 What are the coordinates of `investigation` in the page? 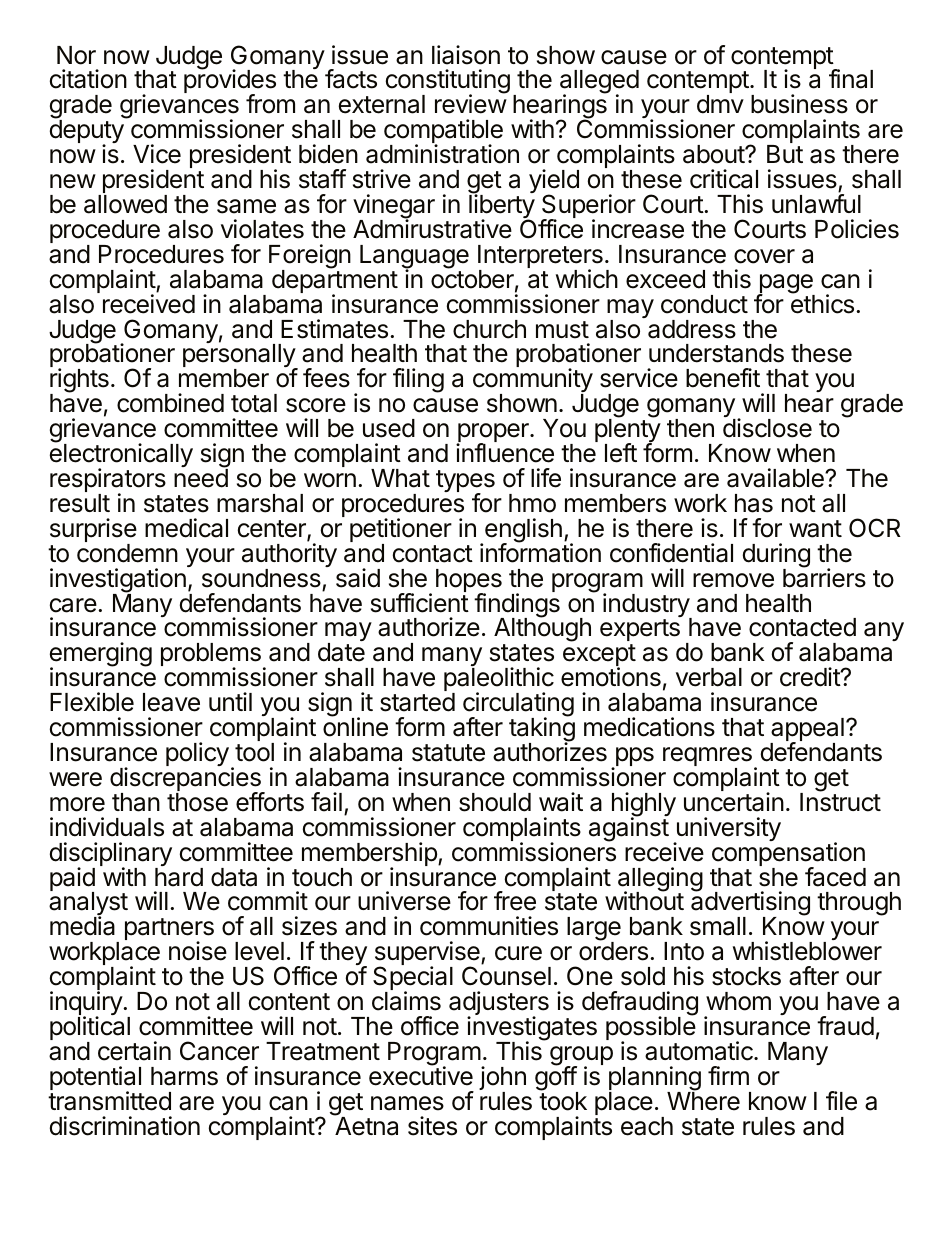 It's located at (118, 581).
